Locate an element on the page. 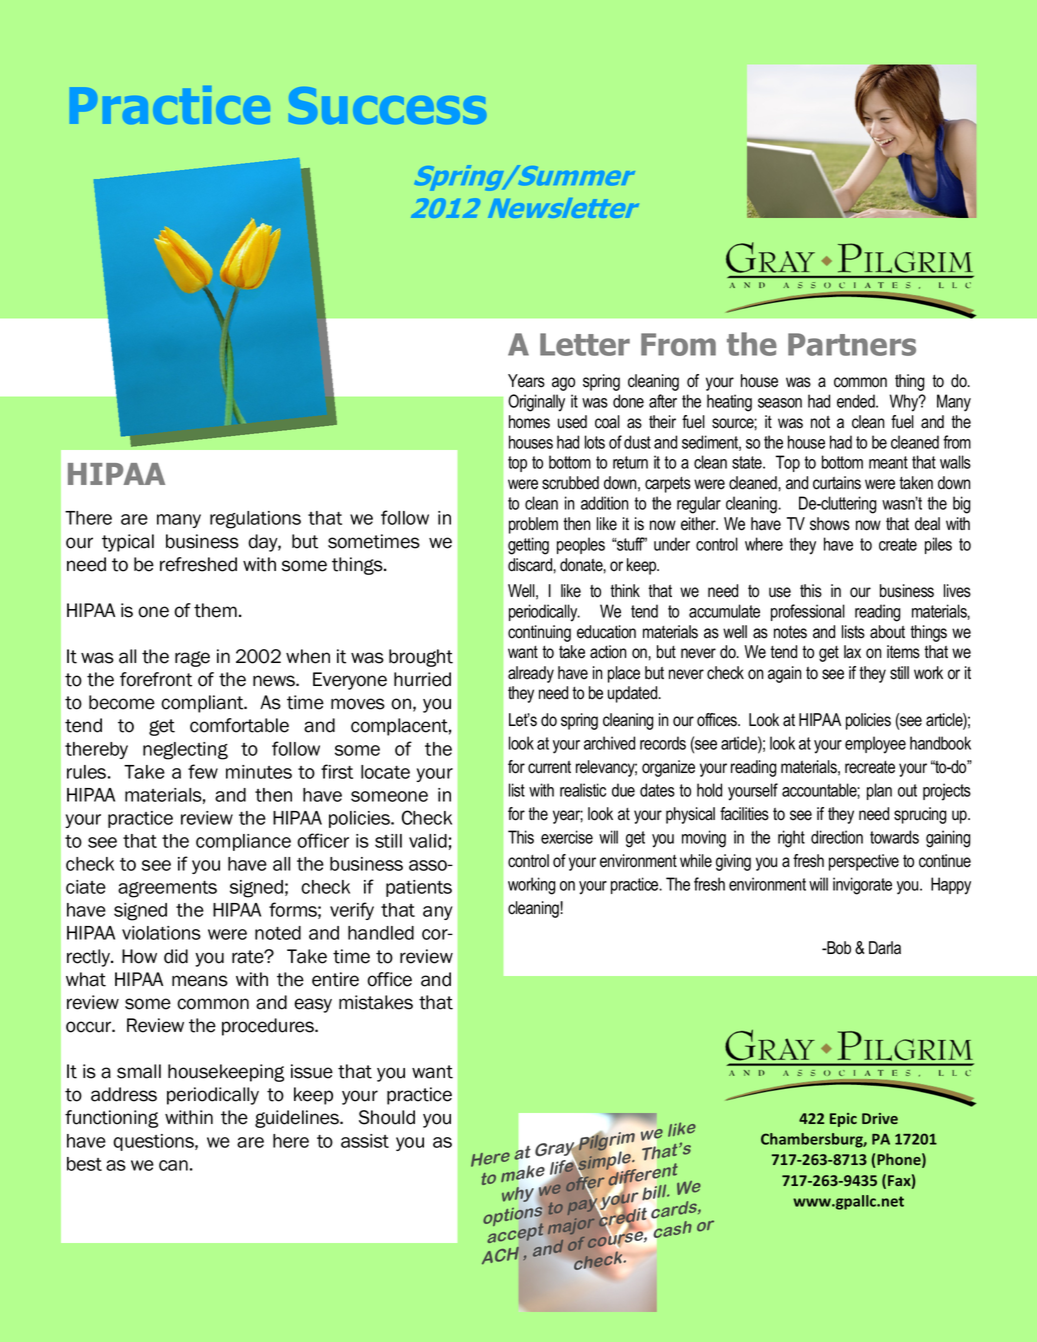  rage is located at coordinates (192, 659).
